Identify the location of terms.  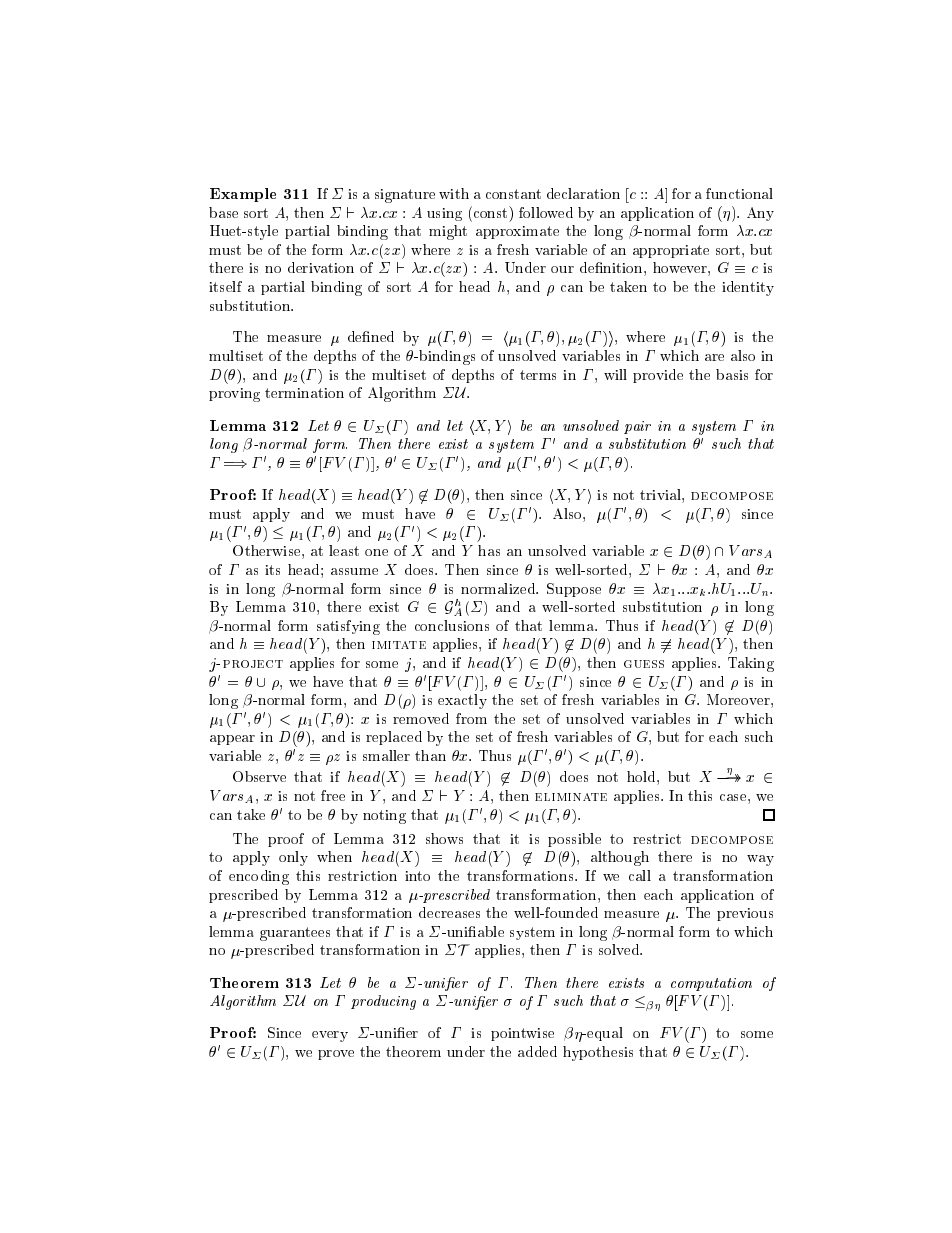
(538, 375).
